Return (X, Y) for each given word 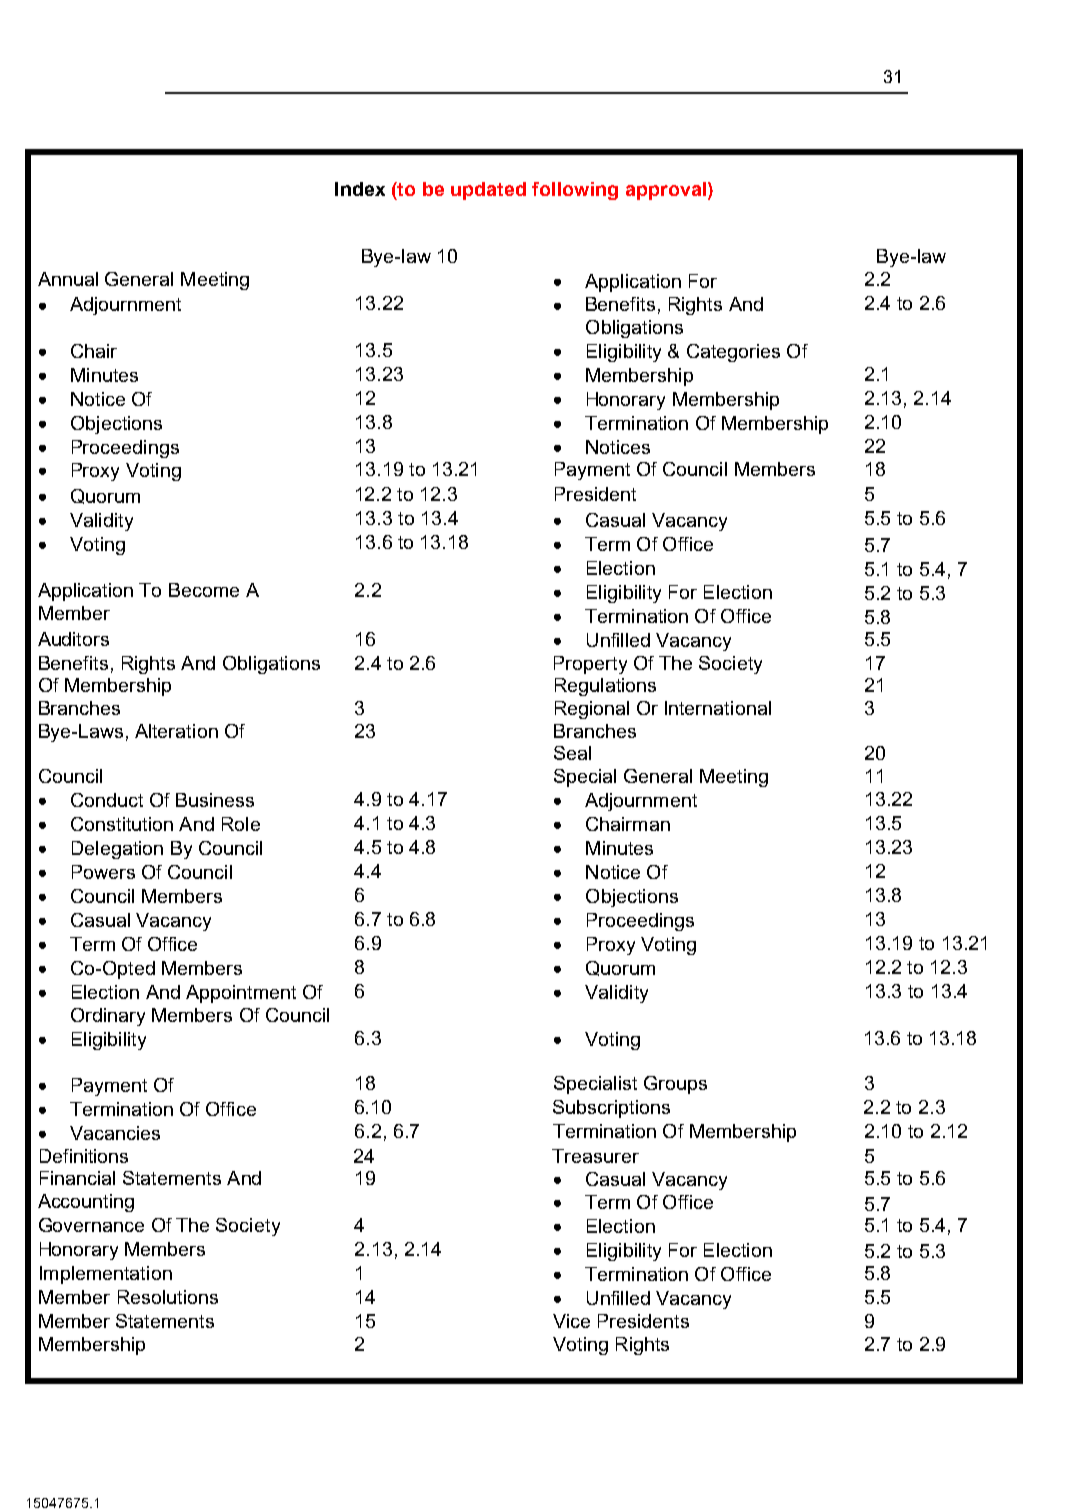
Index (360, 189)
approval (666, 191)
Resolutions (168, 1297)
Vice (571, 1321)
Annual (68, 279)
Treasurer (595, 1156)
